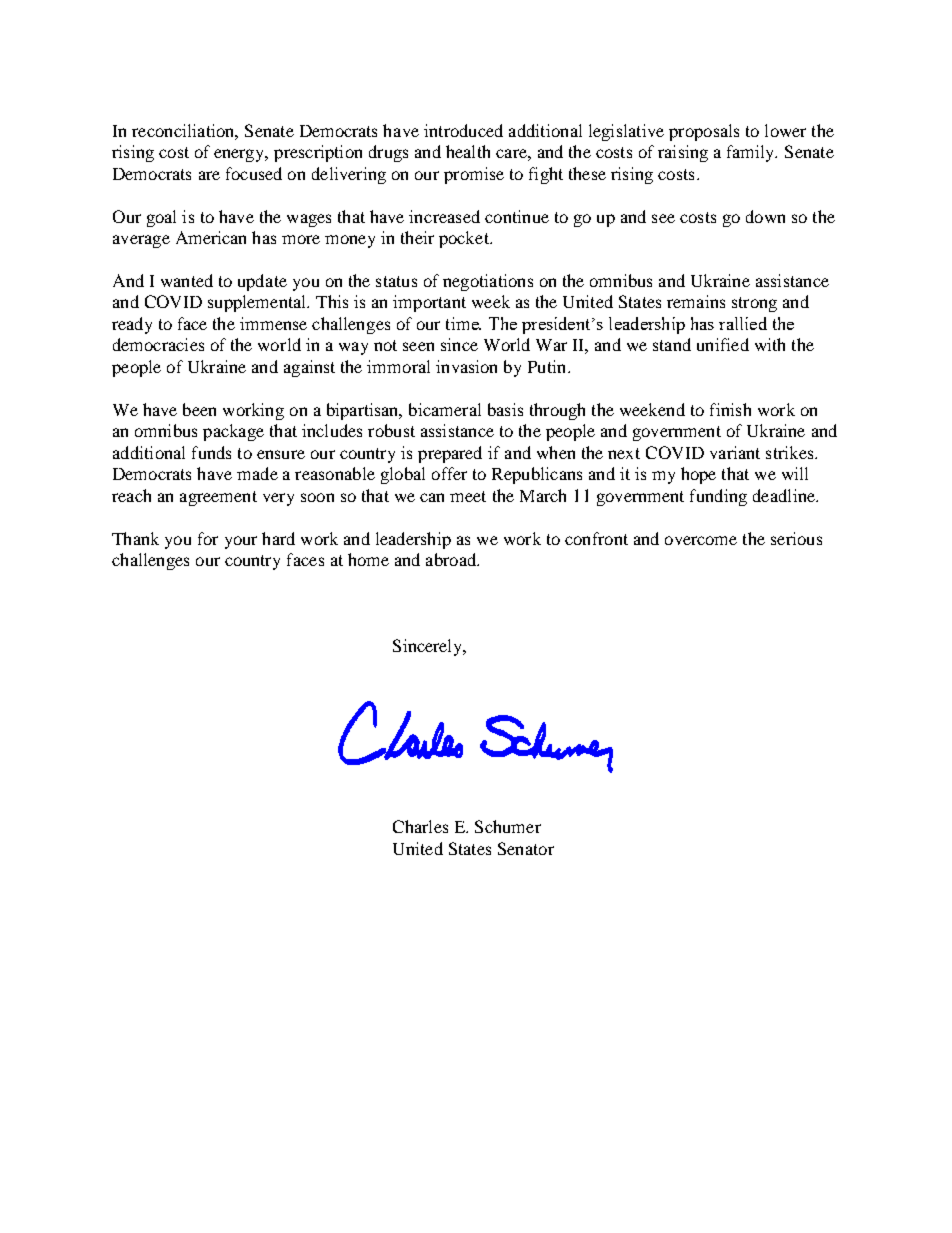 The height and width of the document is (1233, 952). Describe the element at coordinates (466, 366) in the document. I see `invasion` at that location.
